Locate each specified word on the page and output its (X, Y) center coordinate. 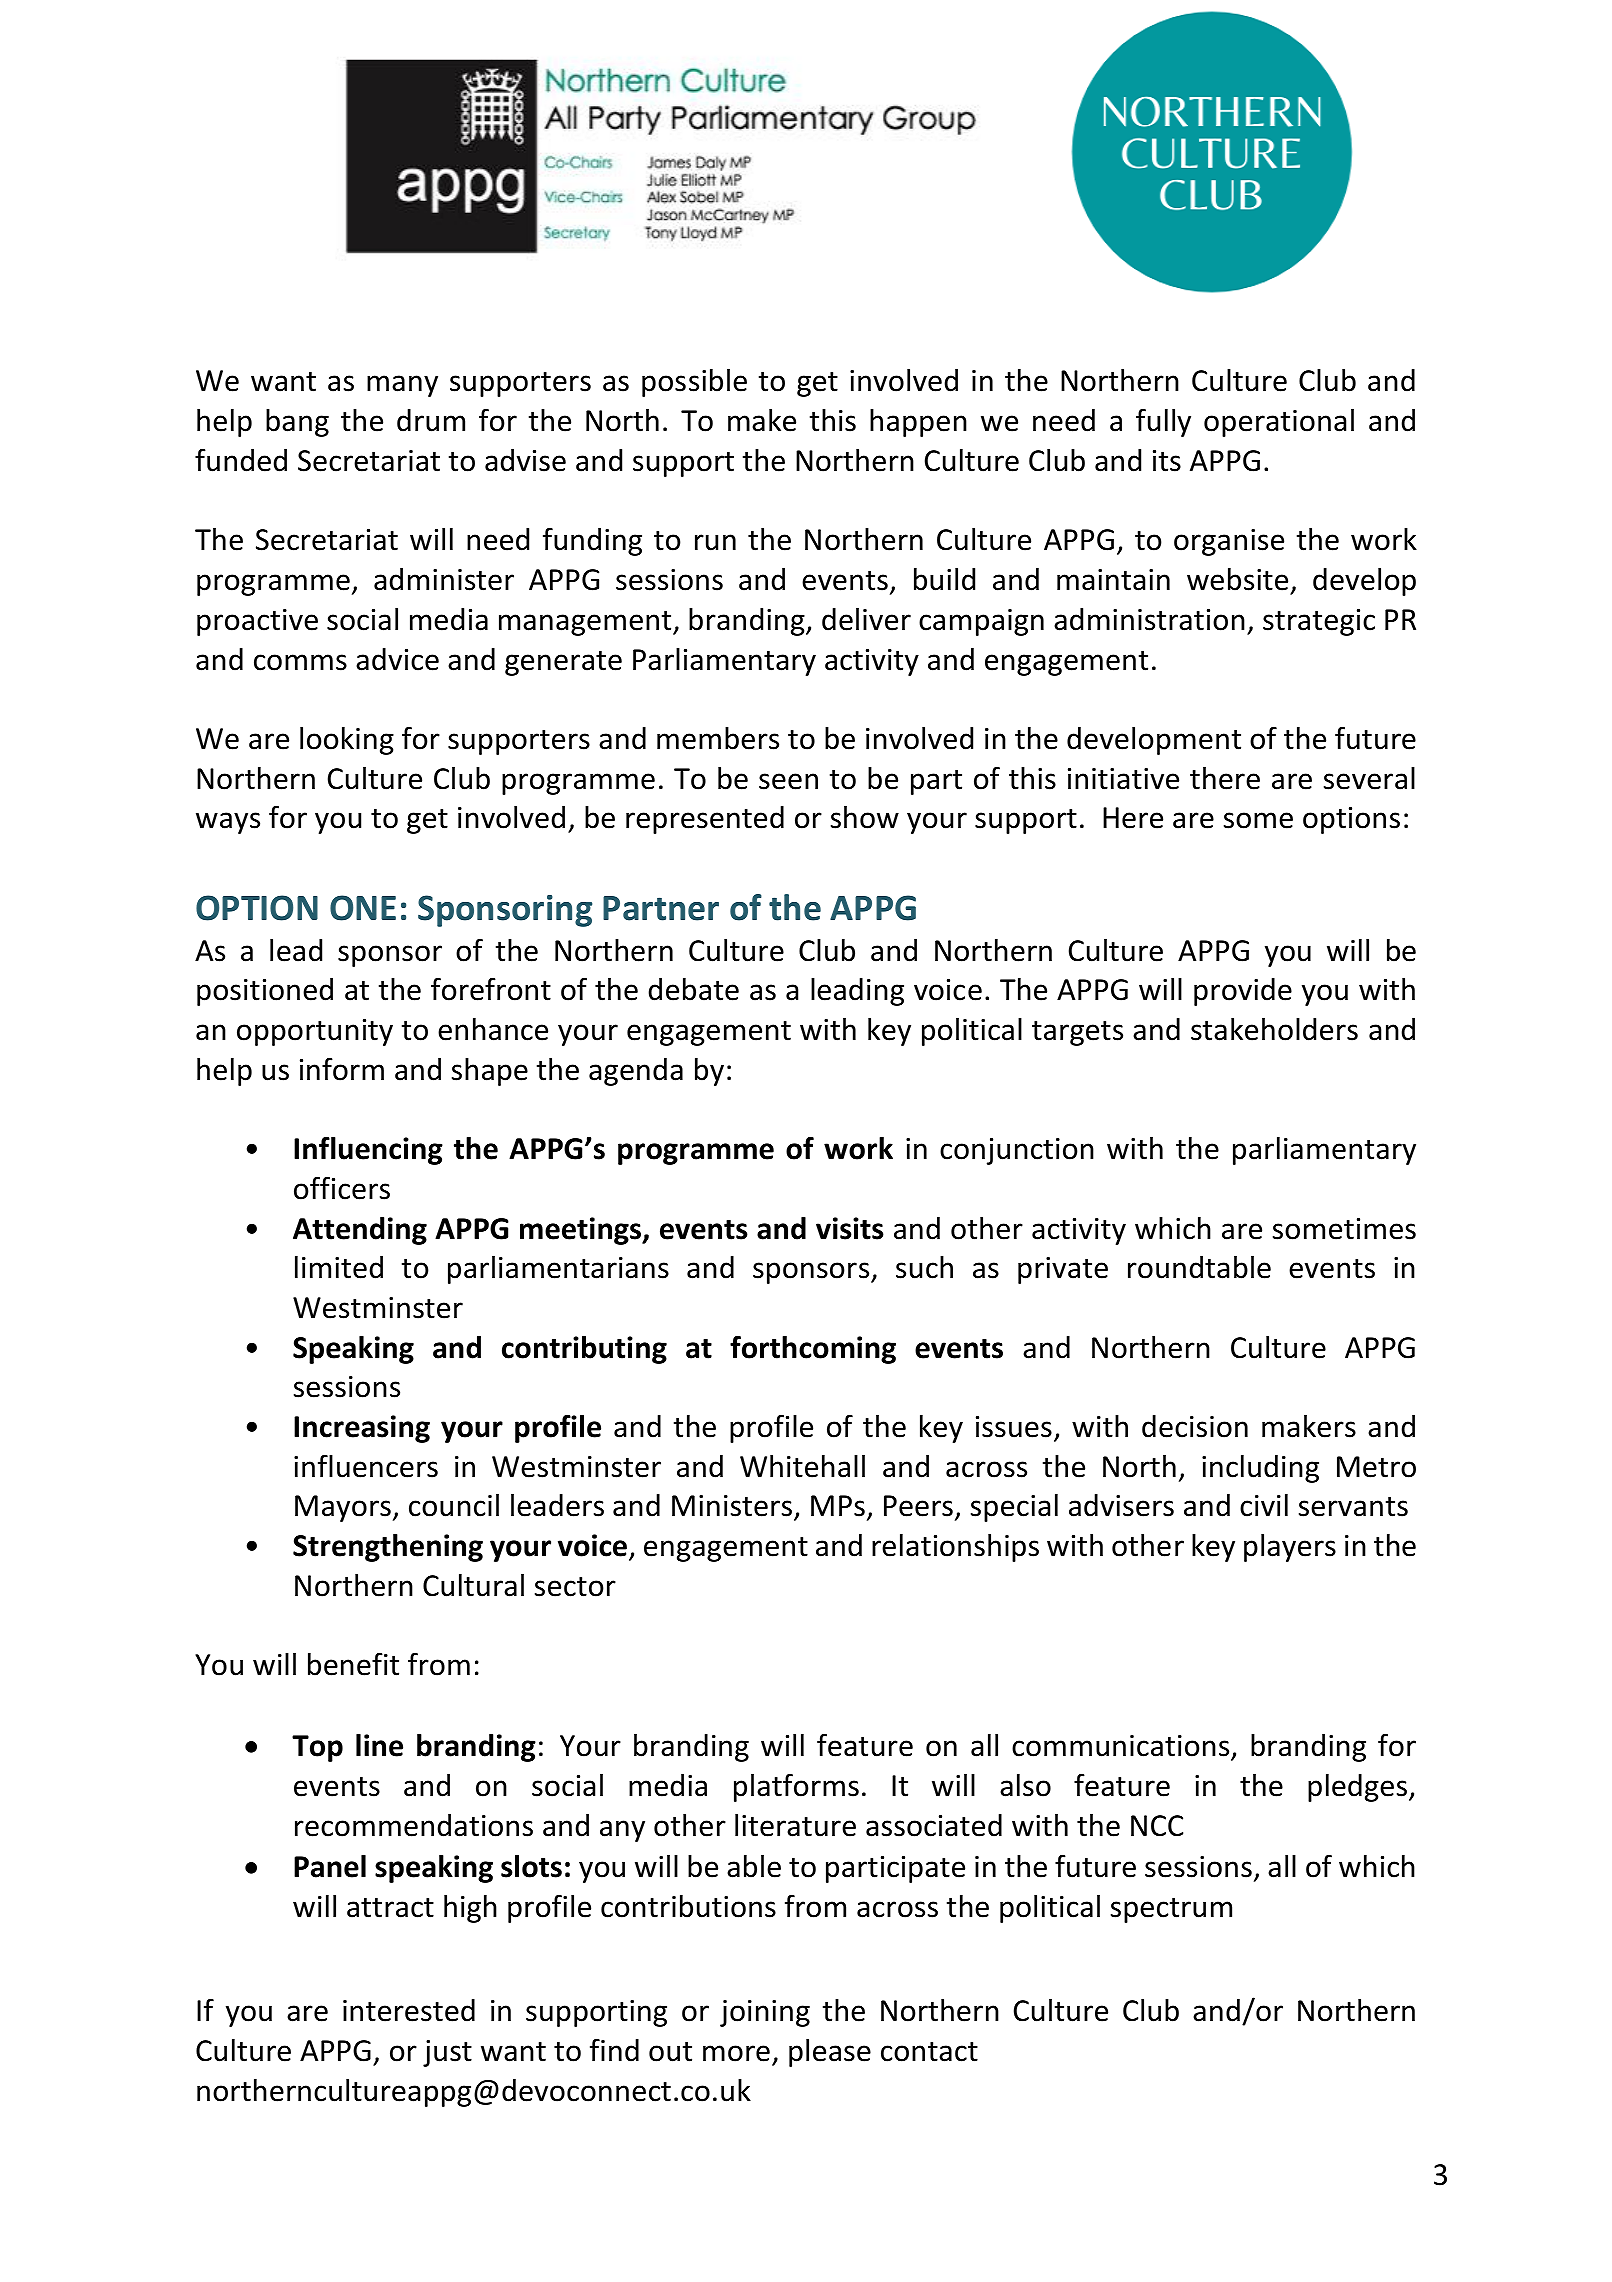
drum (431, 420)
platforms (796, 1787)
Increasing (362, 1429)
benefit (353, 1664)
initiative (1123, 779)
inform (342, 1069)
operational (1279, 423)
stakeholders (1274, 1029)
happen (918, 423)
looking (347, 741)
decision (1195, 1426)
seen (788, 781)
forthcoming (813, 1349)
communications (1122, 1747)
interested (409, 2010)
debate (693, 989)
